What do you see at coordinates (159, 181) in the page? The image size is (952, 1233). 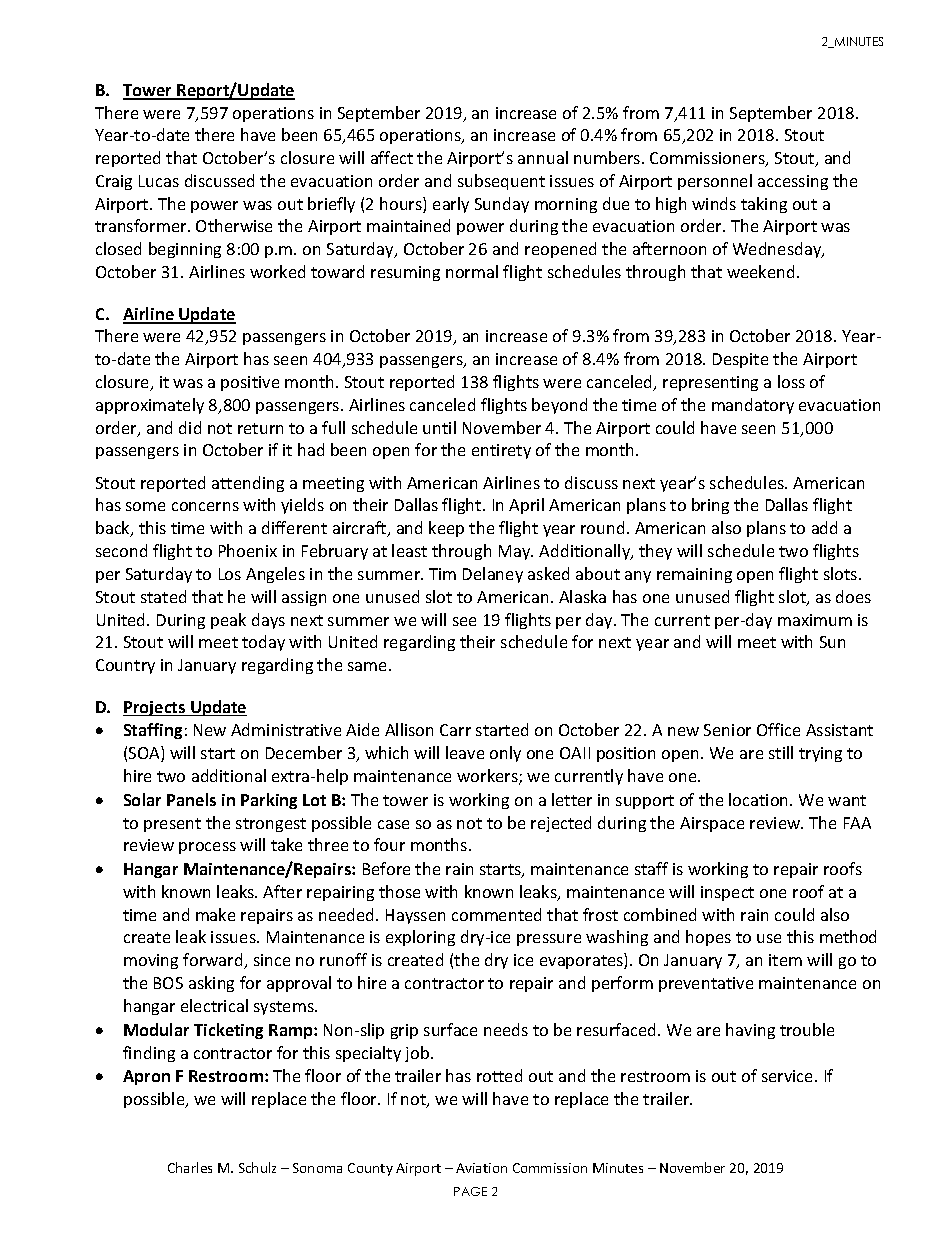 I see `Lucas` at bounding box center [159, 181].
